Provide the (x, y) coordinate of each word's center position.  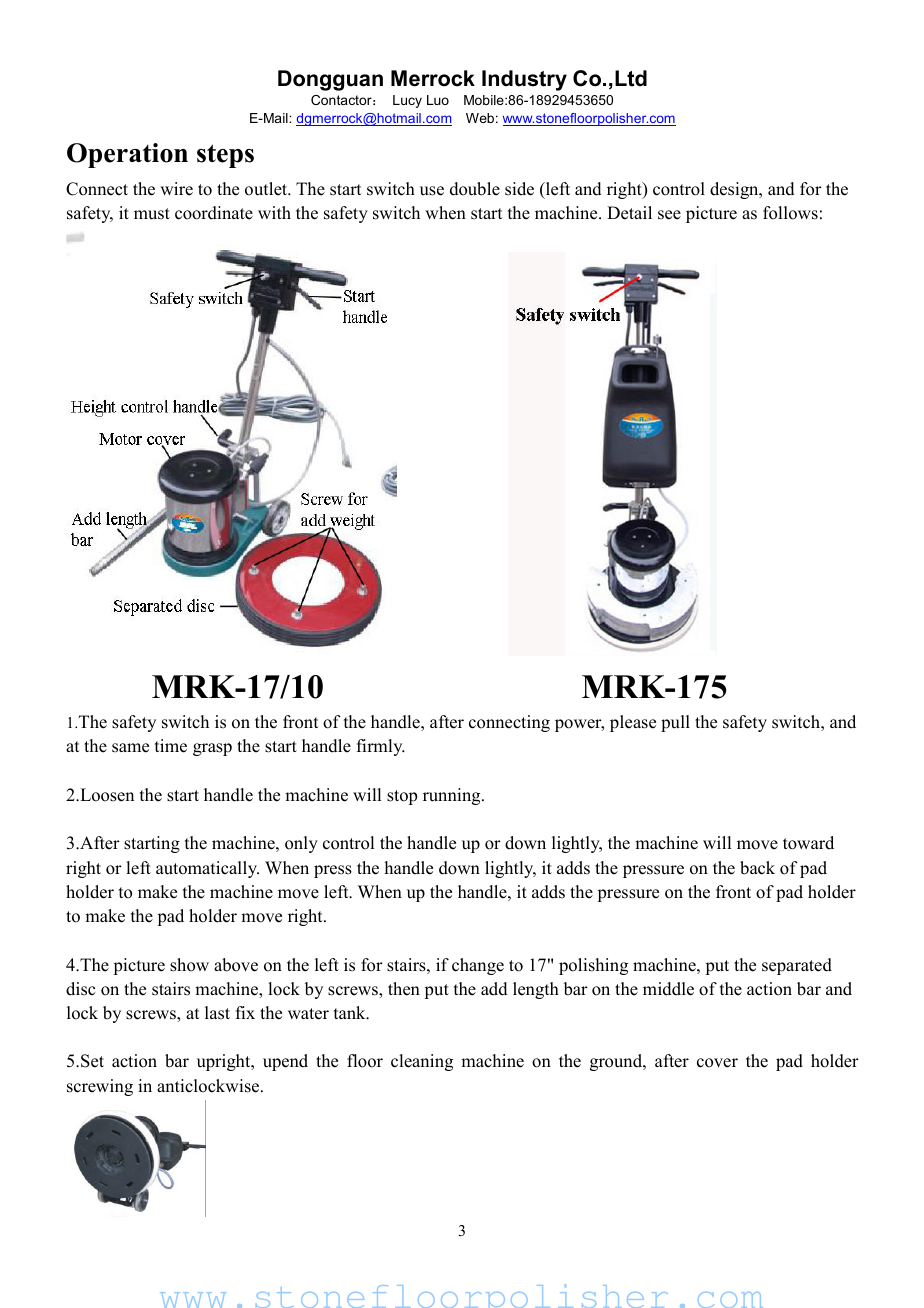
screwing (100, 1087)
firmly (381, 747)
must (152, 214)
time (171, 746)
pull (675, 723)
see (669, 215)
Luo (438, 100)
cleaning (422, 1062)
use (432, 191)
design (735, 190)
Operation (127, 155)
